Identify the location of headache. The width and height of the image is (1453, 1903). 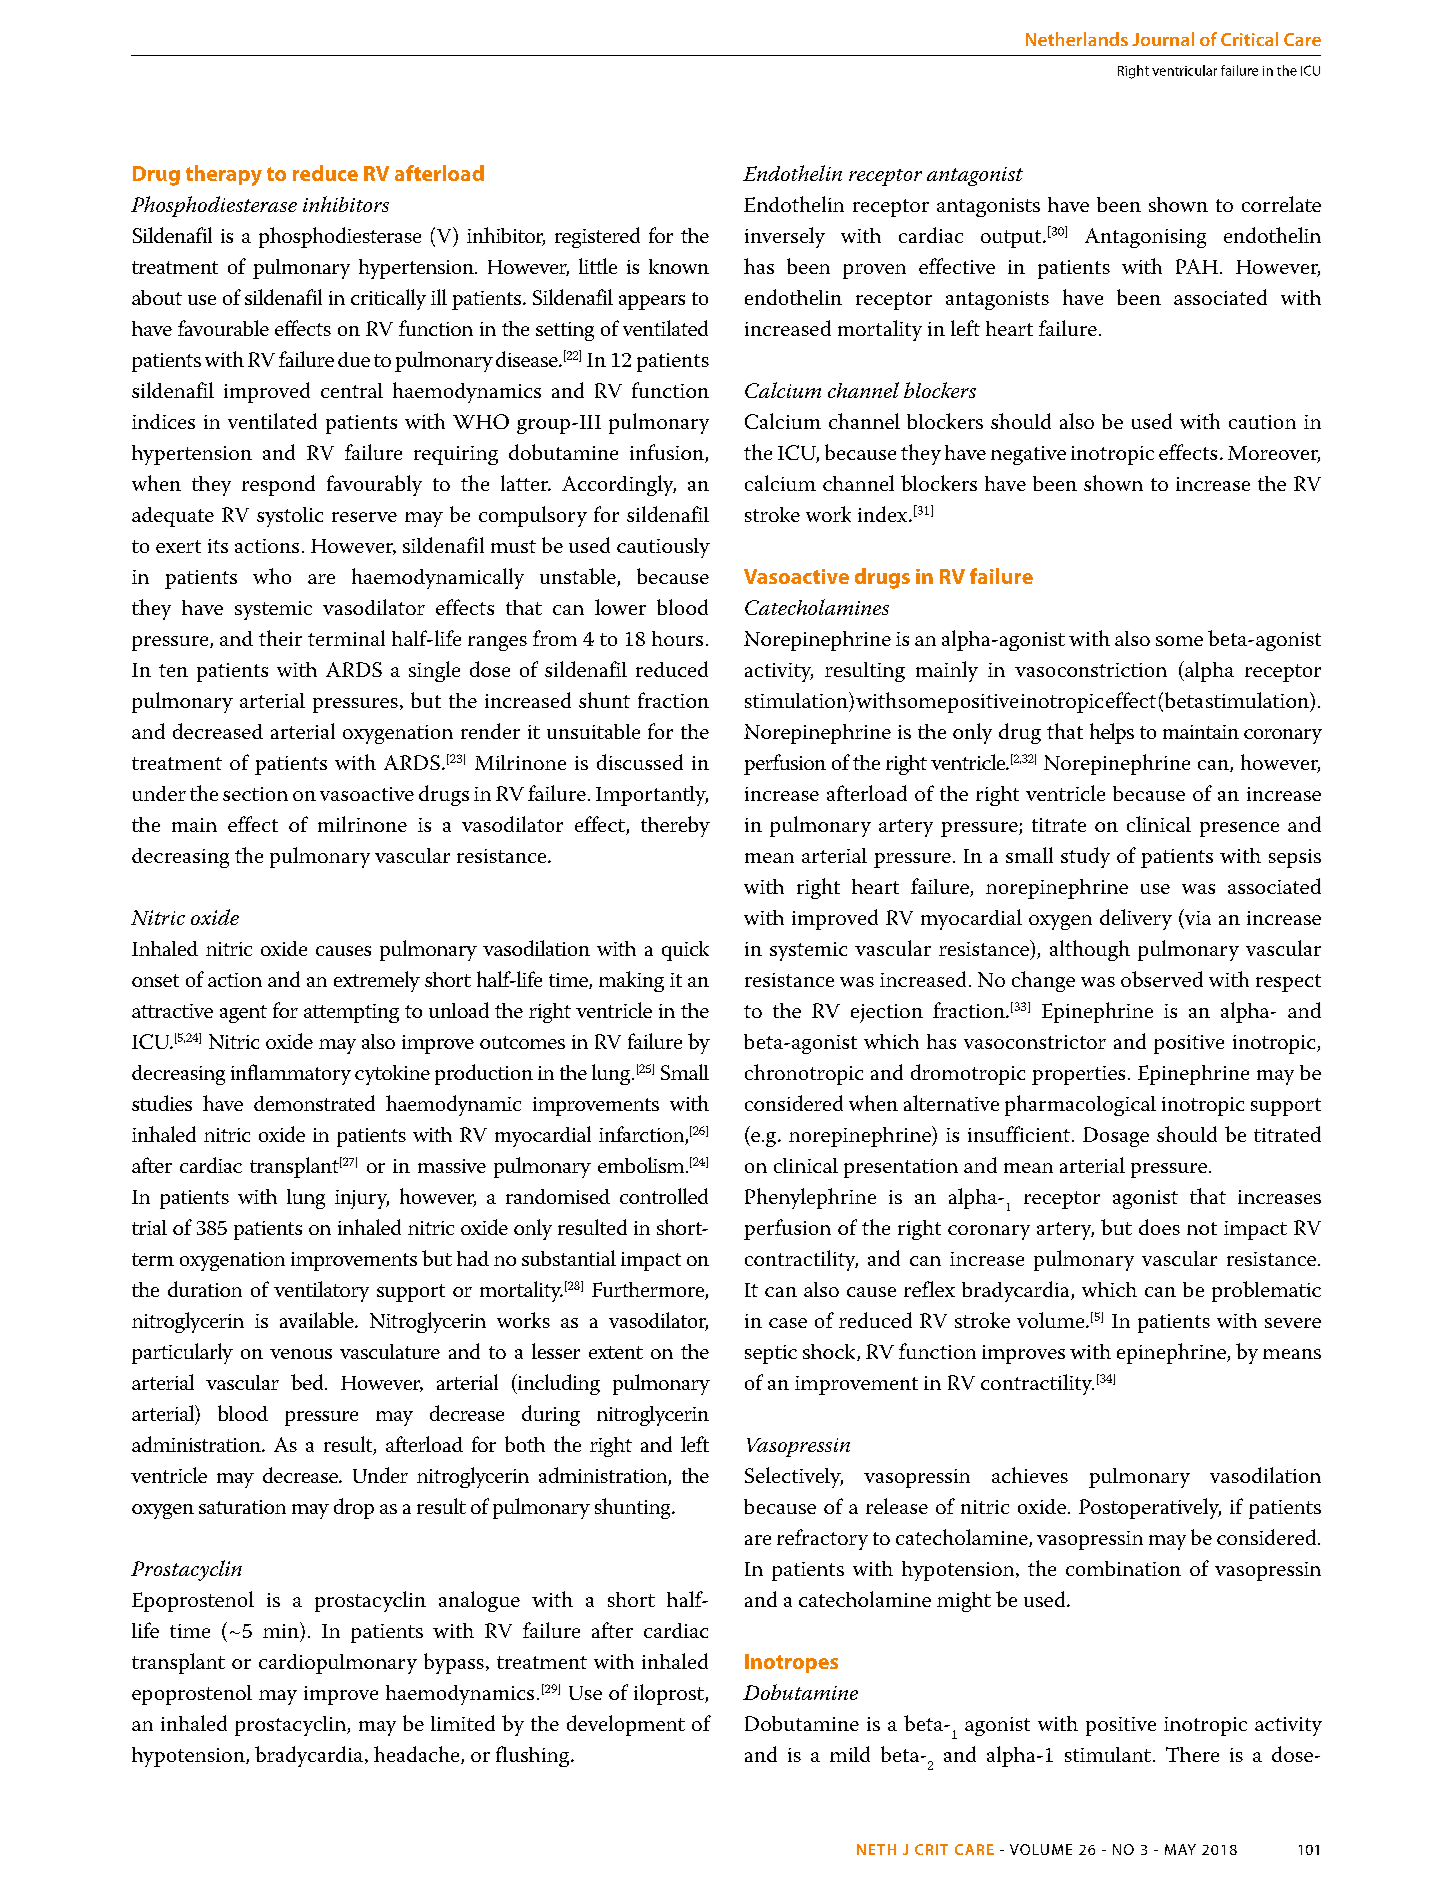
(418, 1755).
